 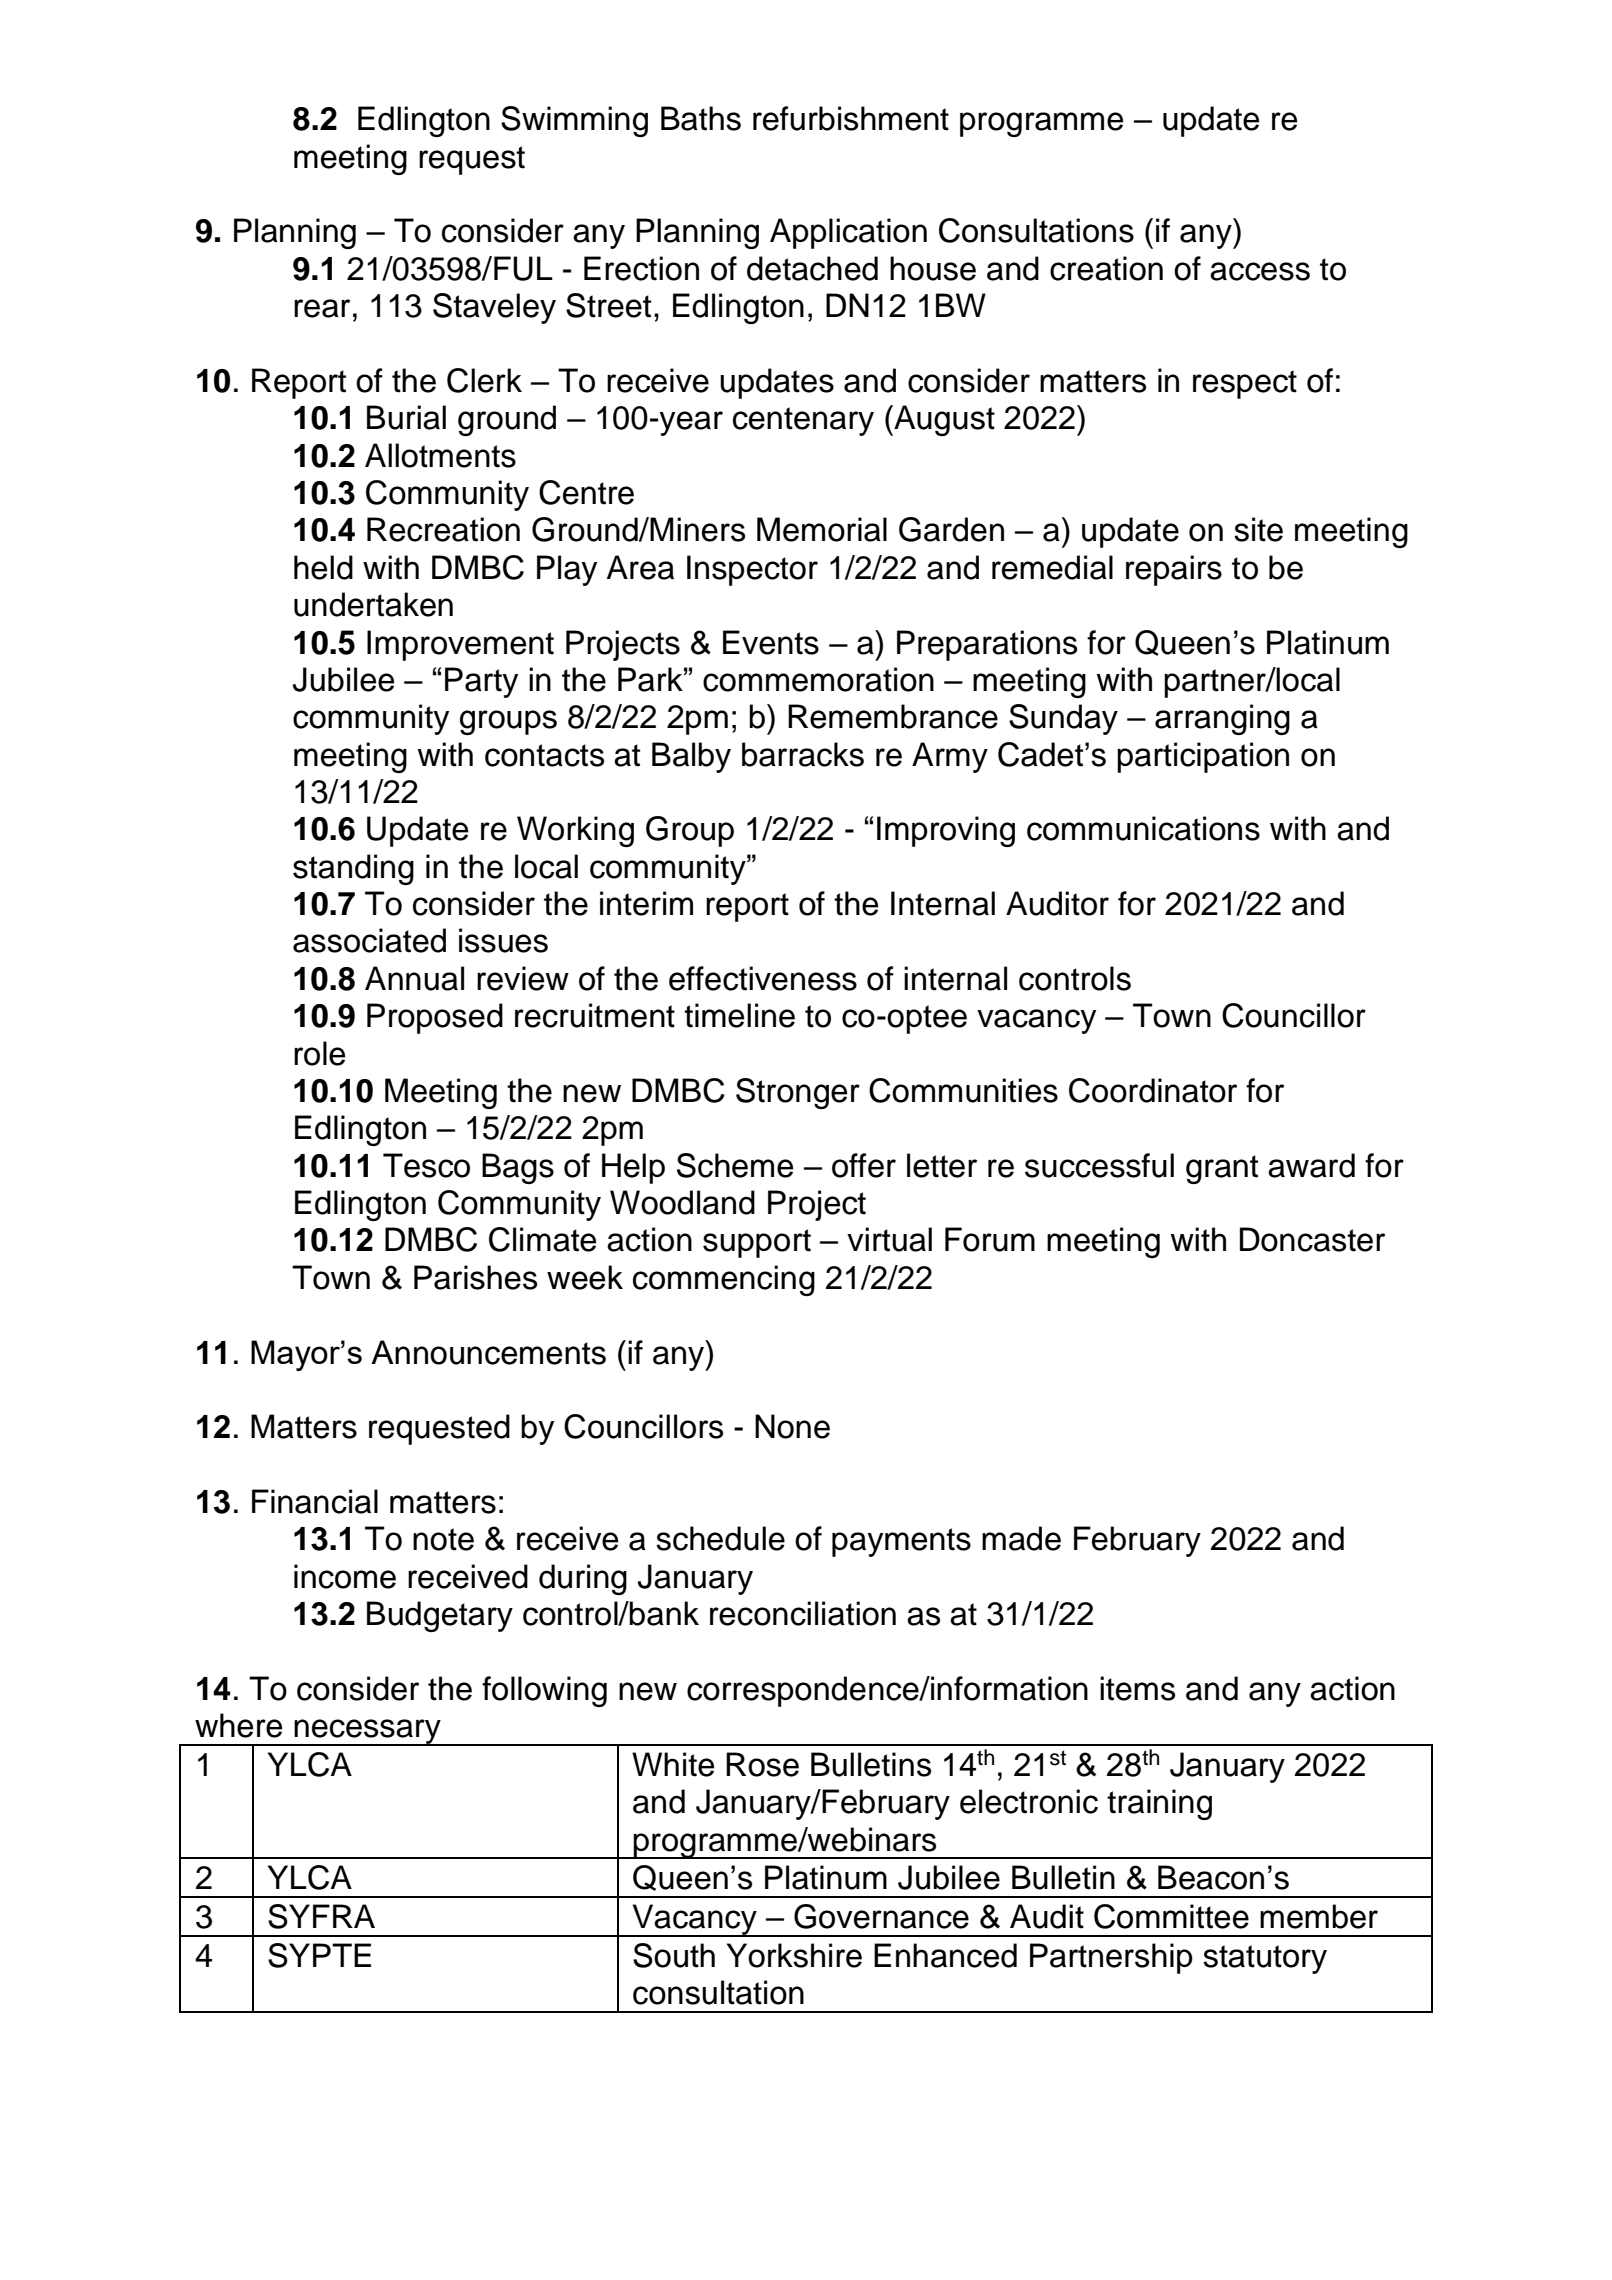 I want to click on Financial, so click(x=315, y=1501).
